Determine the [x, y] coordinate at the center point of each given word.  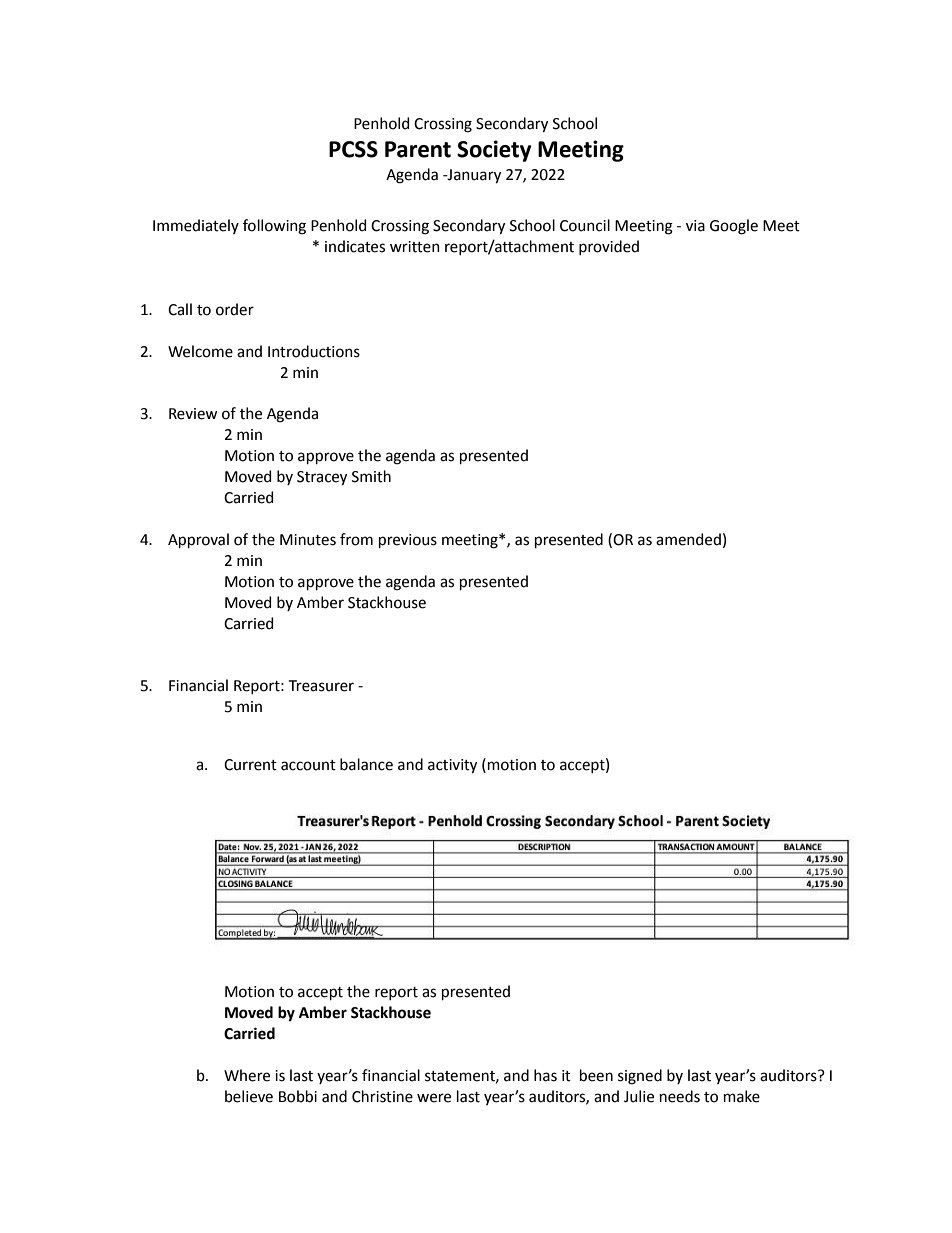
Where [247, 1075]
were [434, 1098]
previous [408, 541]
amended [688, 539]
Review [193, 414]
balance [366, 764]
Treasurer [321, 686]
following [274, 227]
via [695, 226]
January [473, 176]
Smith [371, 476]
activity [452, 766]
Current [250, 765]
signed [640, 1077]
